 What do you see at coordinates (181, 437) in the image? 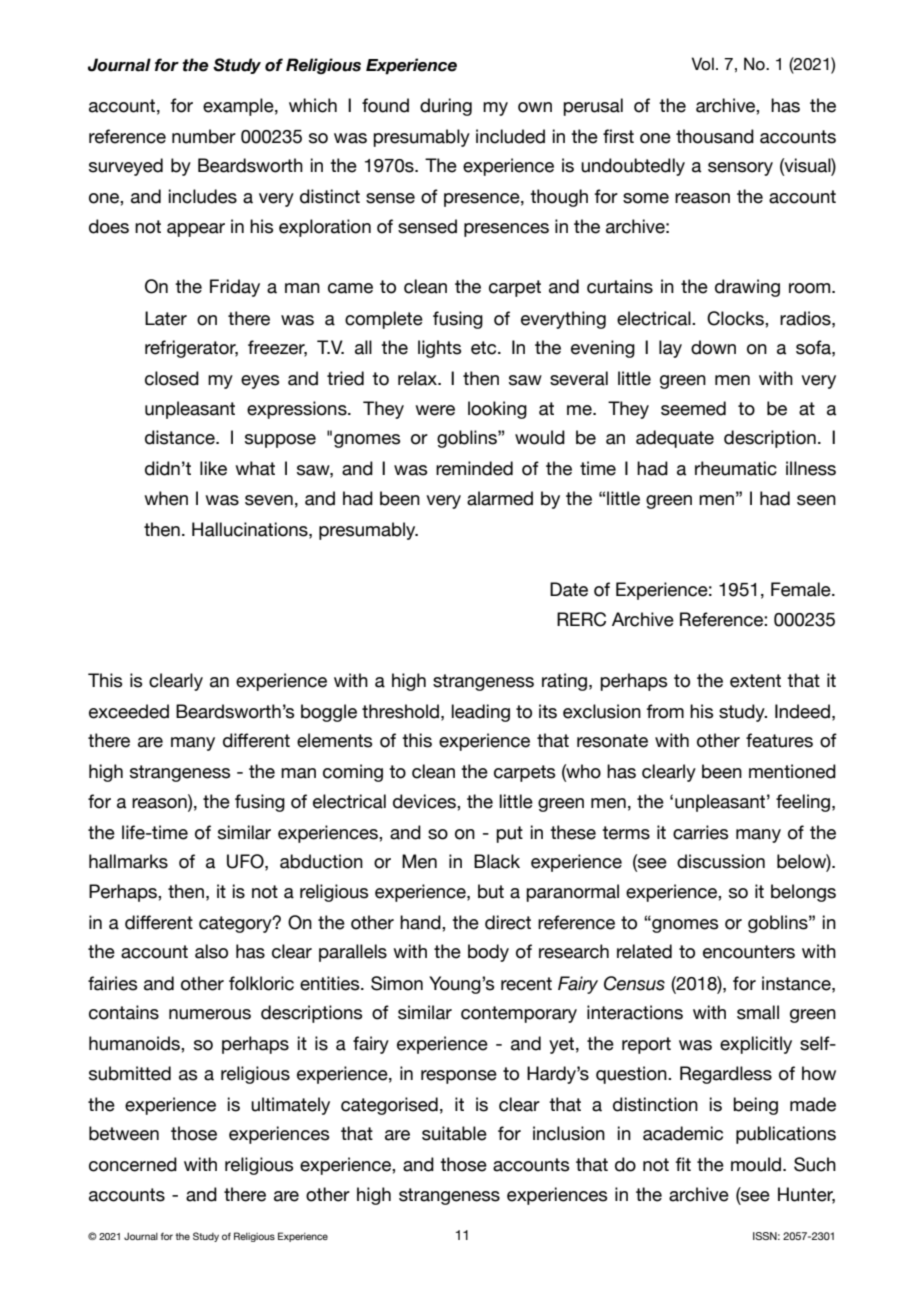
I see `distance` at bounding box center [181, 437].
